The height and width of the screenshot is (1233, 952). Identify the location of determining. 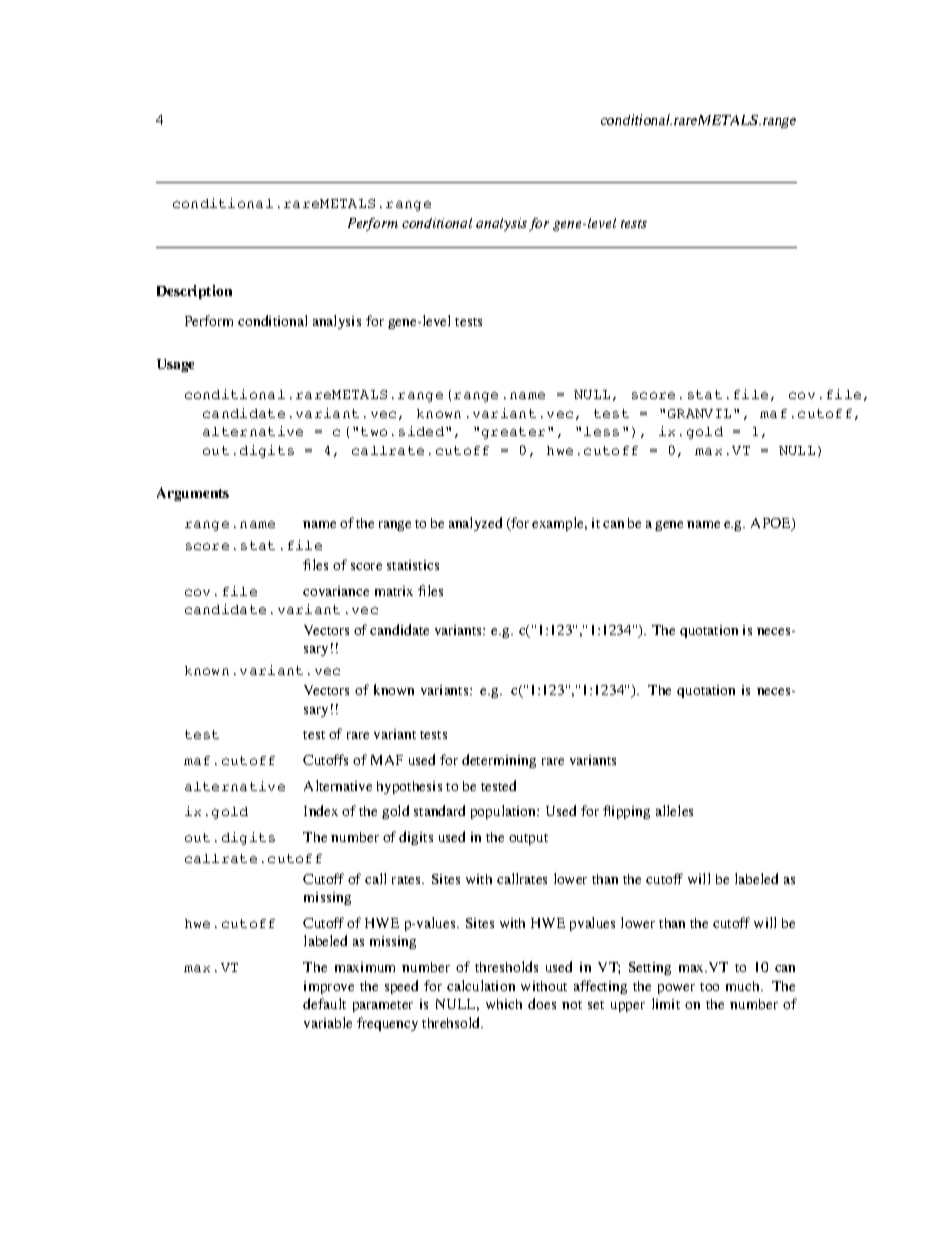
(499, 761).
